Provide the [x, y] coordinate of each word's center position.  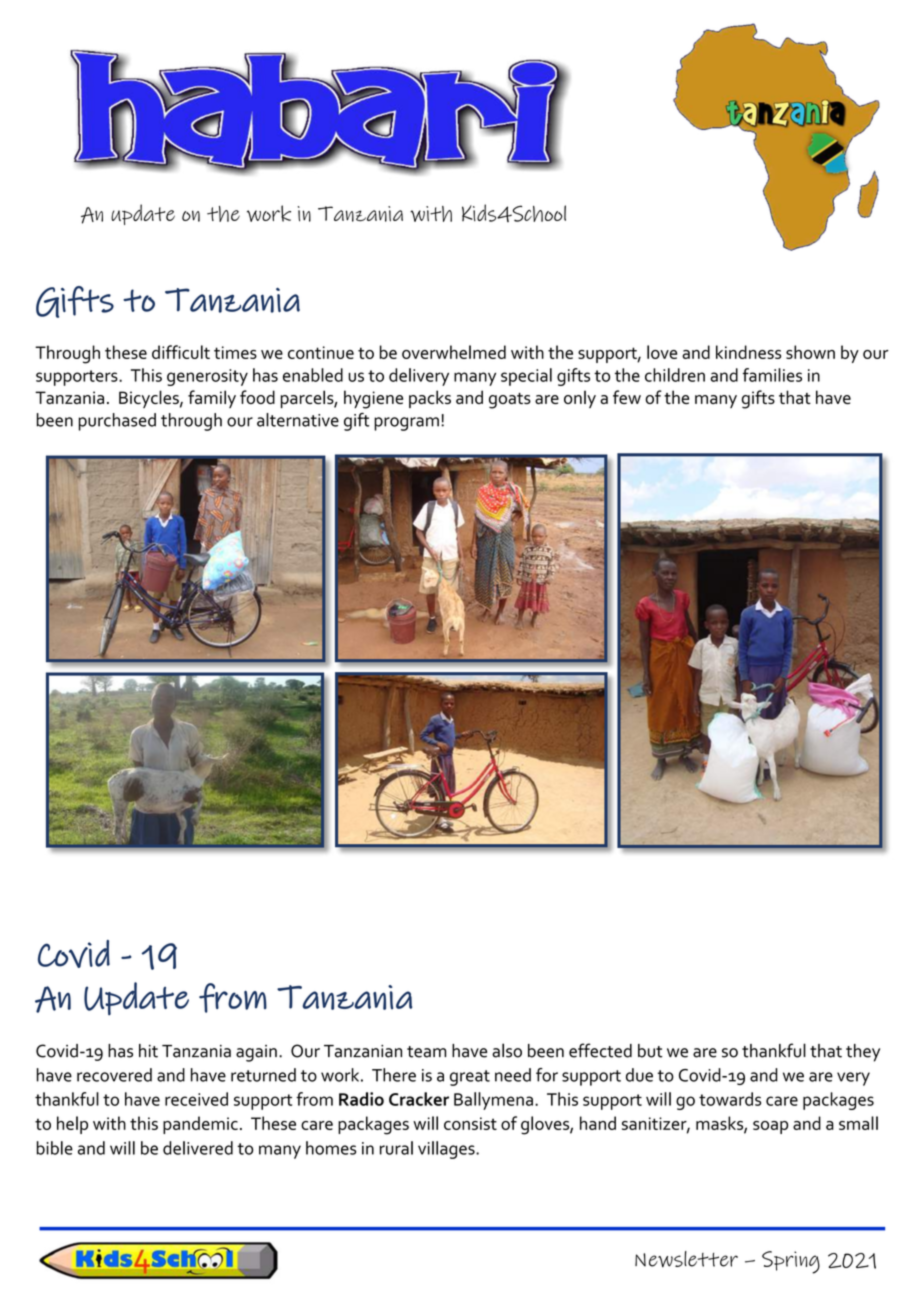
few [627, 397]
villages [447, 1150]
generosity [207, 377]
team [426, 1052]
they [863, 1053]
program [406, 424]
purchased [117, 422]
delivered [198, 1148]
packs [430, 399]
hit [148, 1051]
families [772, 375]
